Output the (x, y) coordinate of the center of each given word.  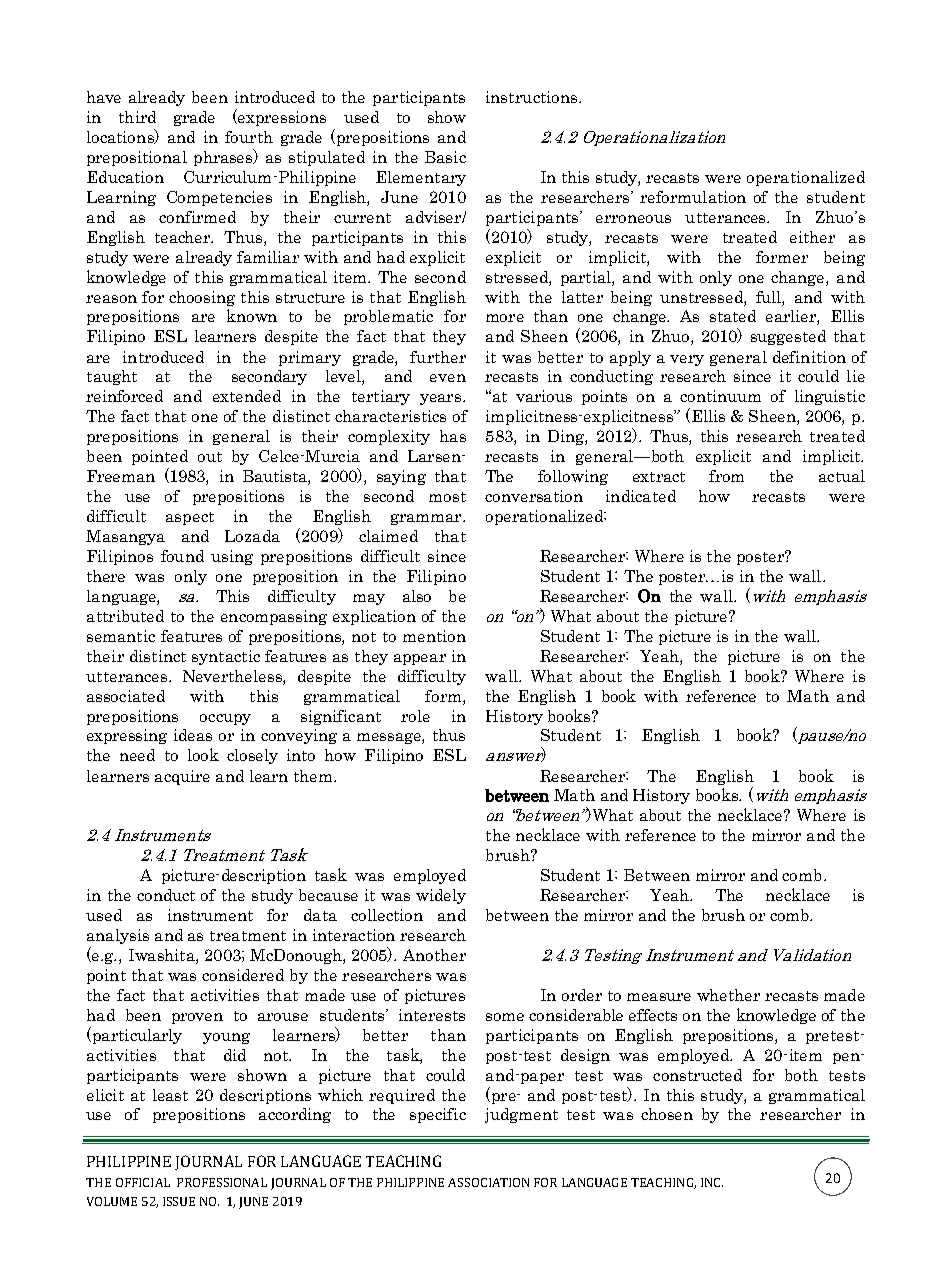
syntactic (226, 657)
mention (434, 636)
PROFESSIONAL (222, 1182)
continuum (720, 396)
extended (247, 396)
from (726, 476)
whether (728, 995)
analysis (118, 936)
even (448, 378)
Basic (445, 157)
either (812, 237)
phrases (224, 157)
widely (441, 896)
